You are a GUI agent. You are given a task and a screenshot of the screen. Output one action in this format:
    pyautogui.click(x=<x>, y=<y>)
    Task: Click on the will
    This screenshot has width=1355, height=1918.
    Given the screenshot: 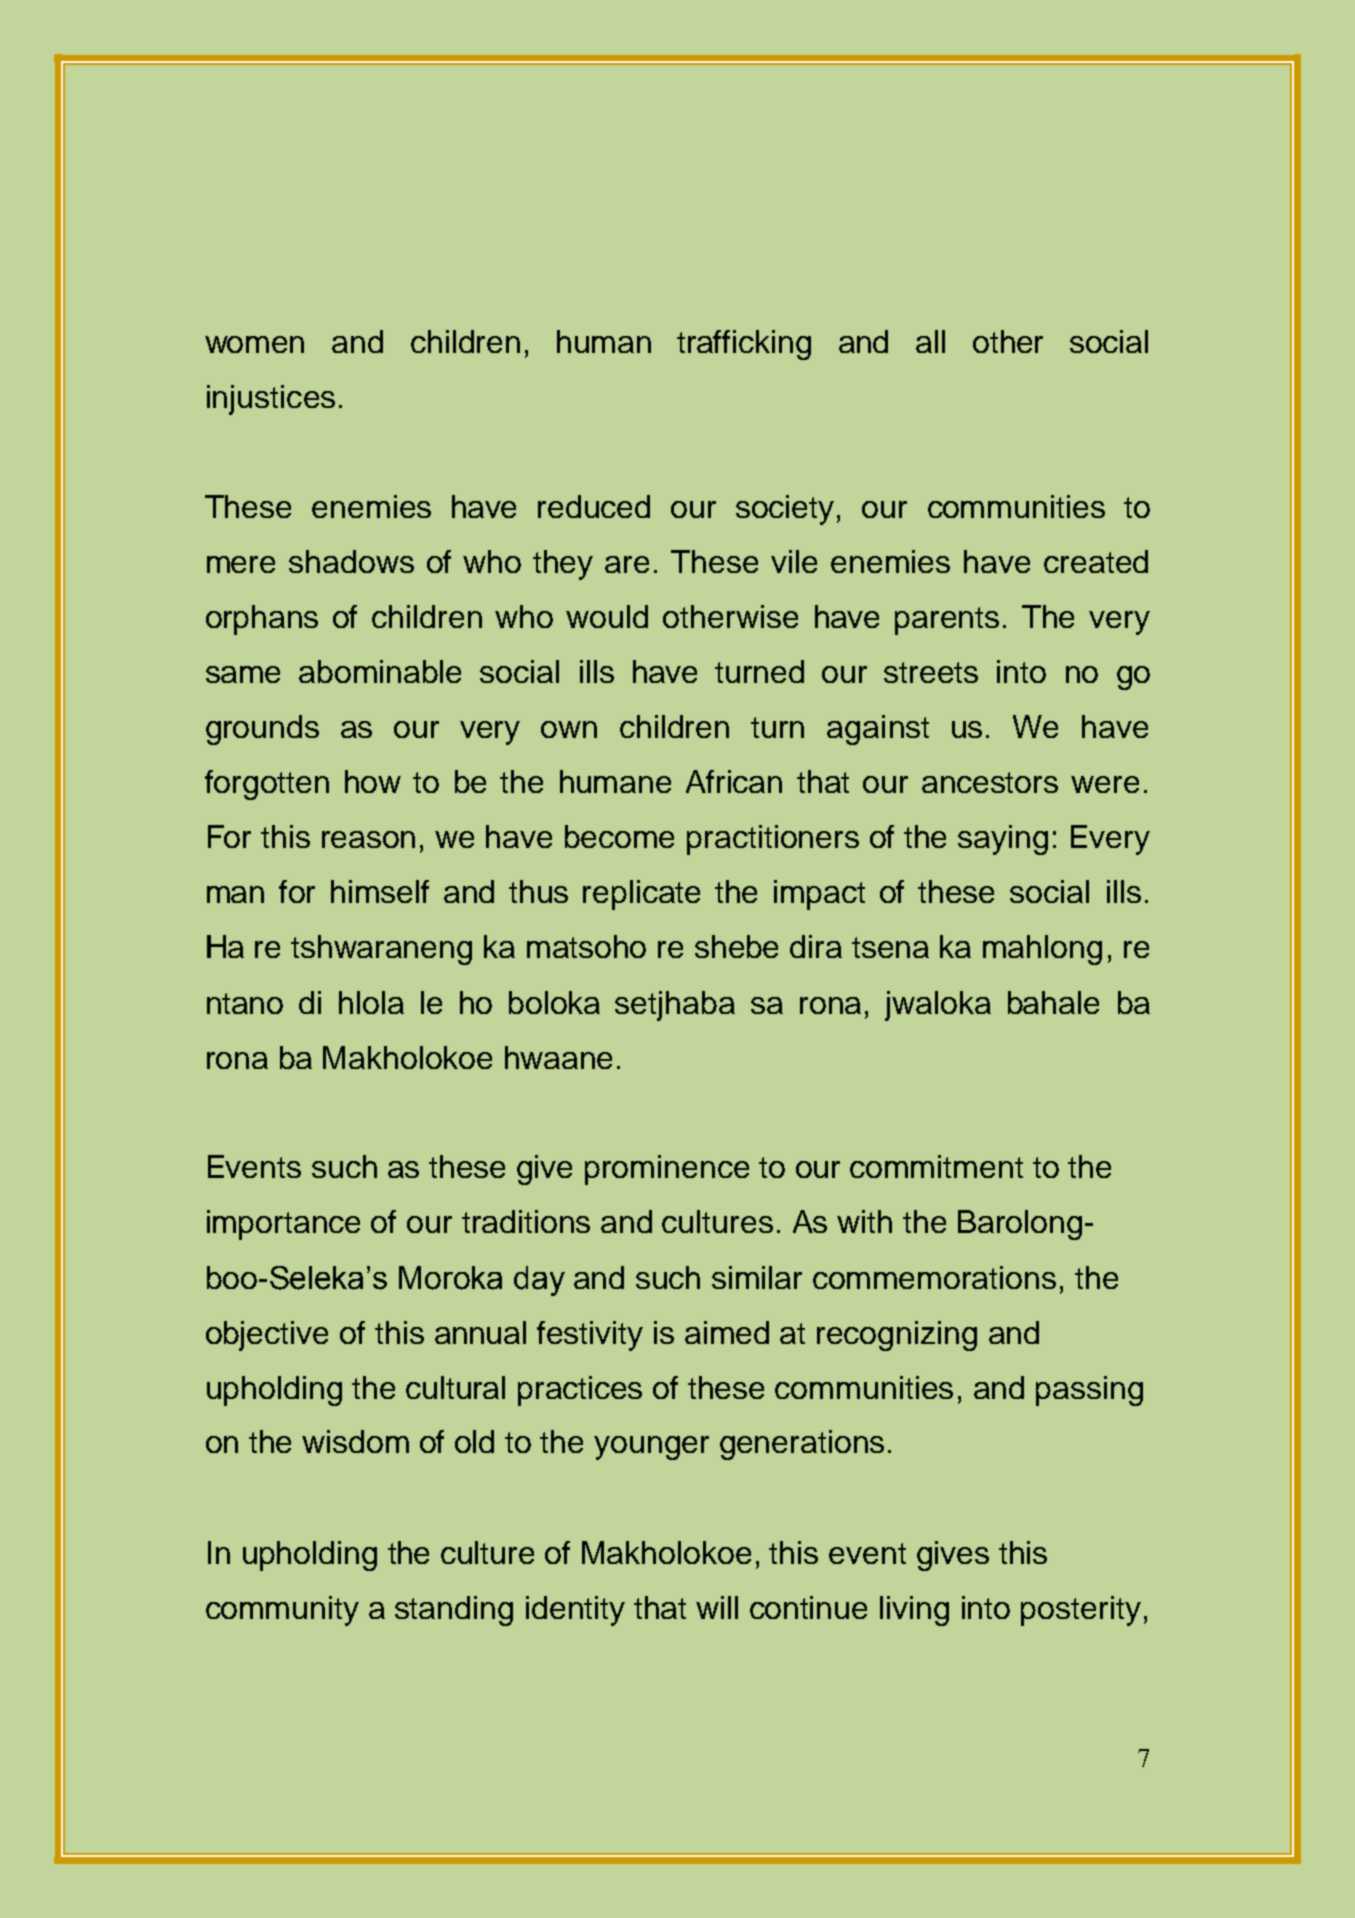 What is the action you would take?
    pyautogui.click(x=717, y=1607)
